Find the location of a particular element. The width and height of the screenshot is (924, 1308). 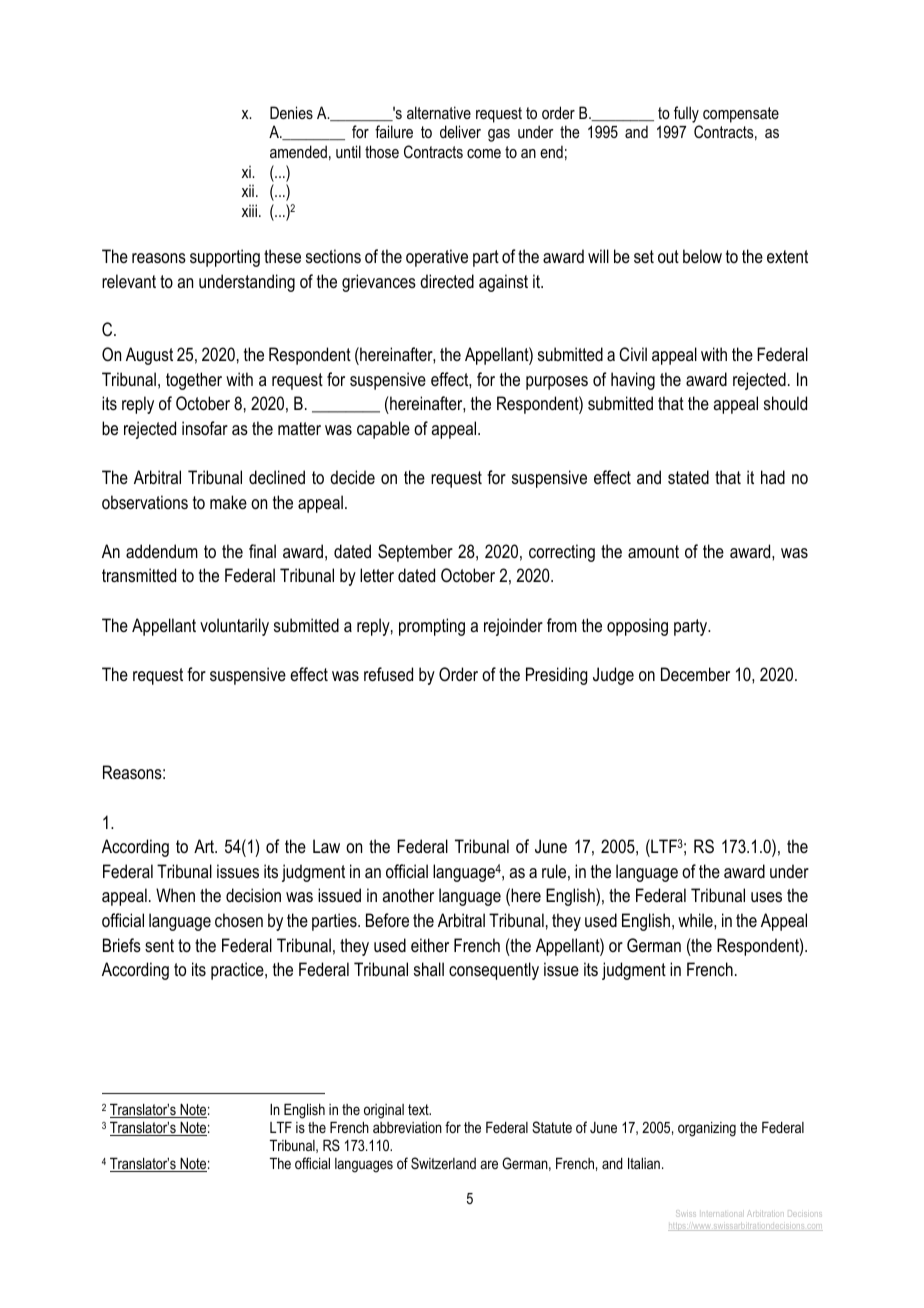

xiii is located at coordinates (249, 210).
